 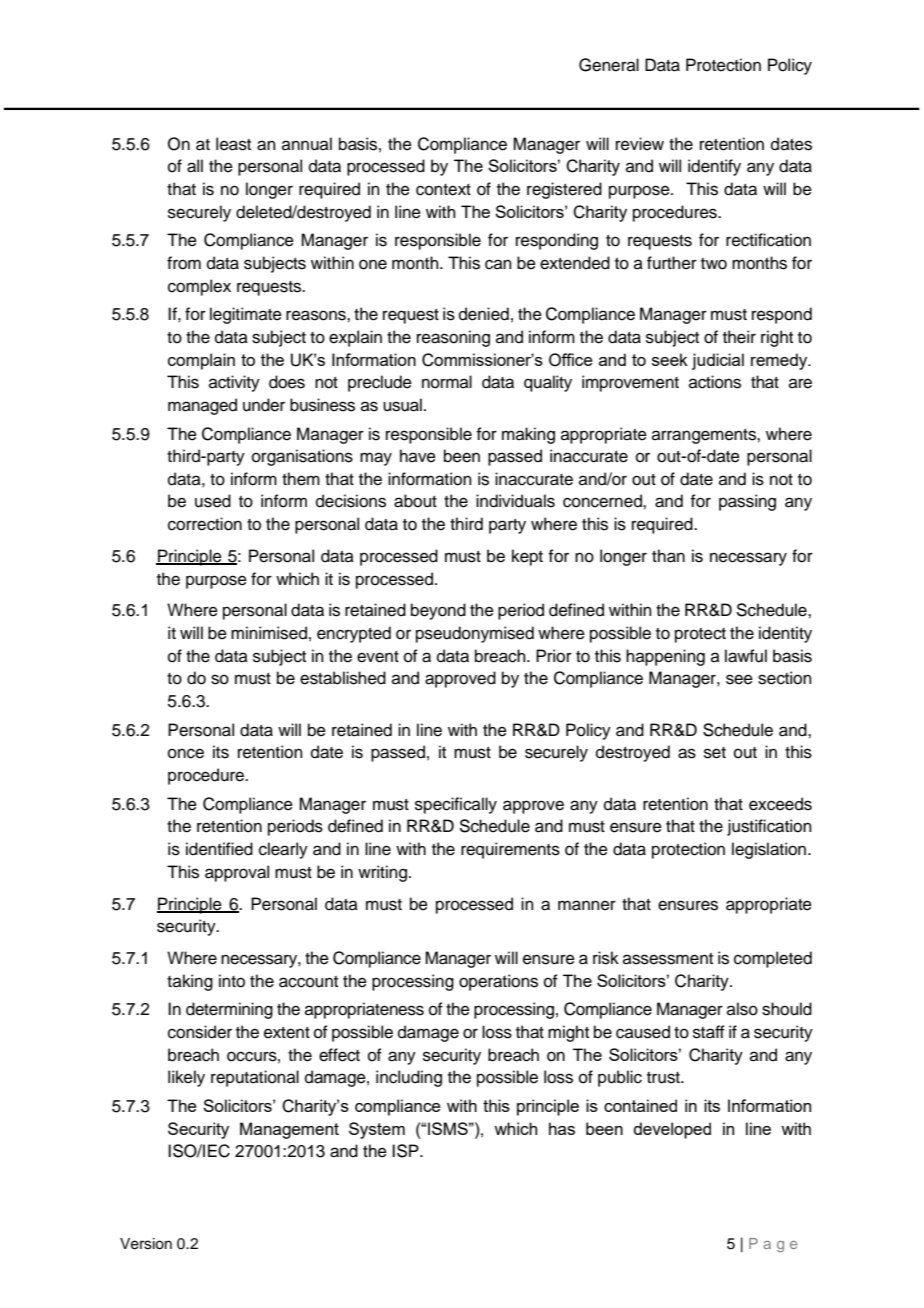 I want to click on minimised, so click(x=269, y=633).
